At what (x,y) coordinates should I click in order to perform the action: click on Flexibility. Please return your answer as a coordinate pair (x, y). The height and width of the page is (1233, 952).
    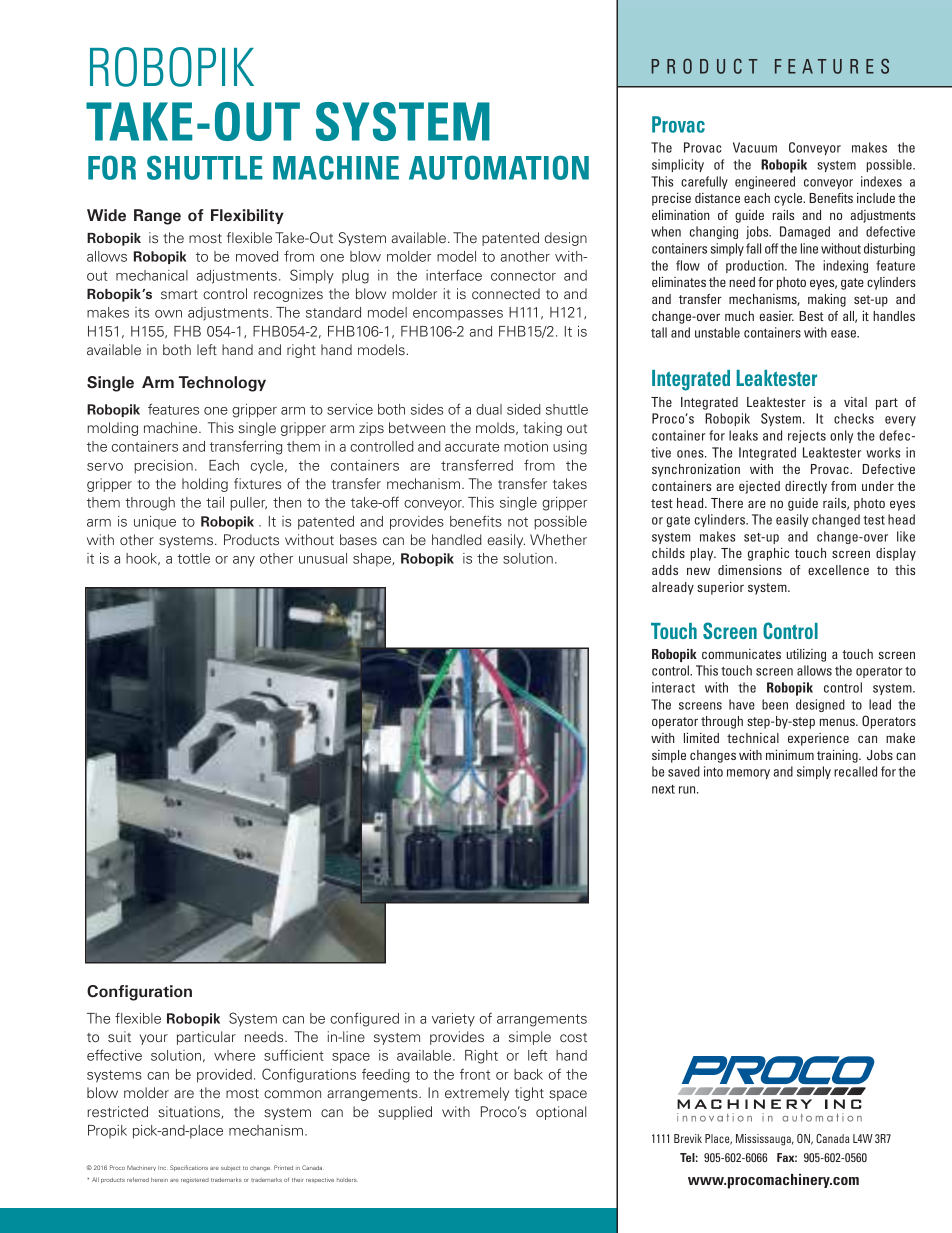
    Looking at the image, I should click on (247, 216).
